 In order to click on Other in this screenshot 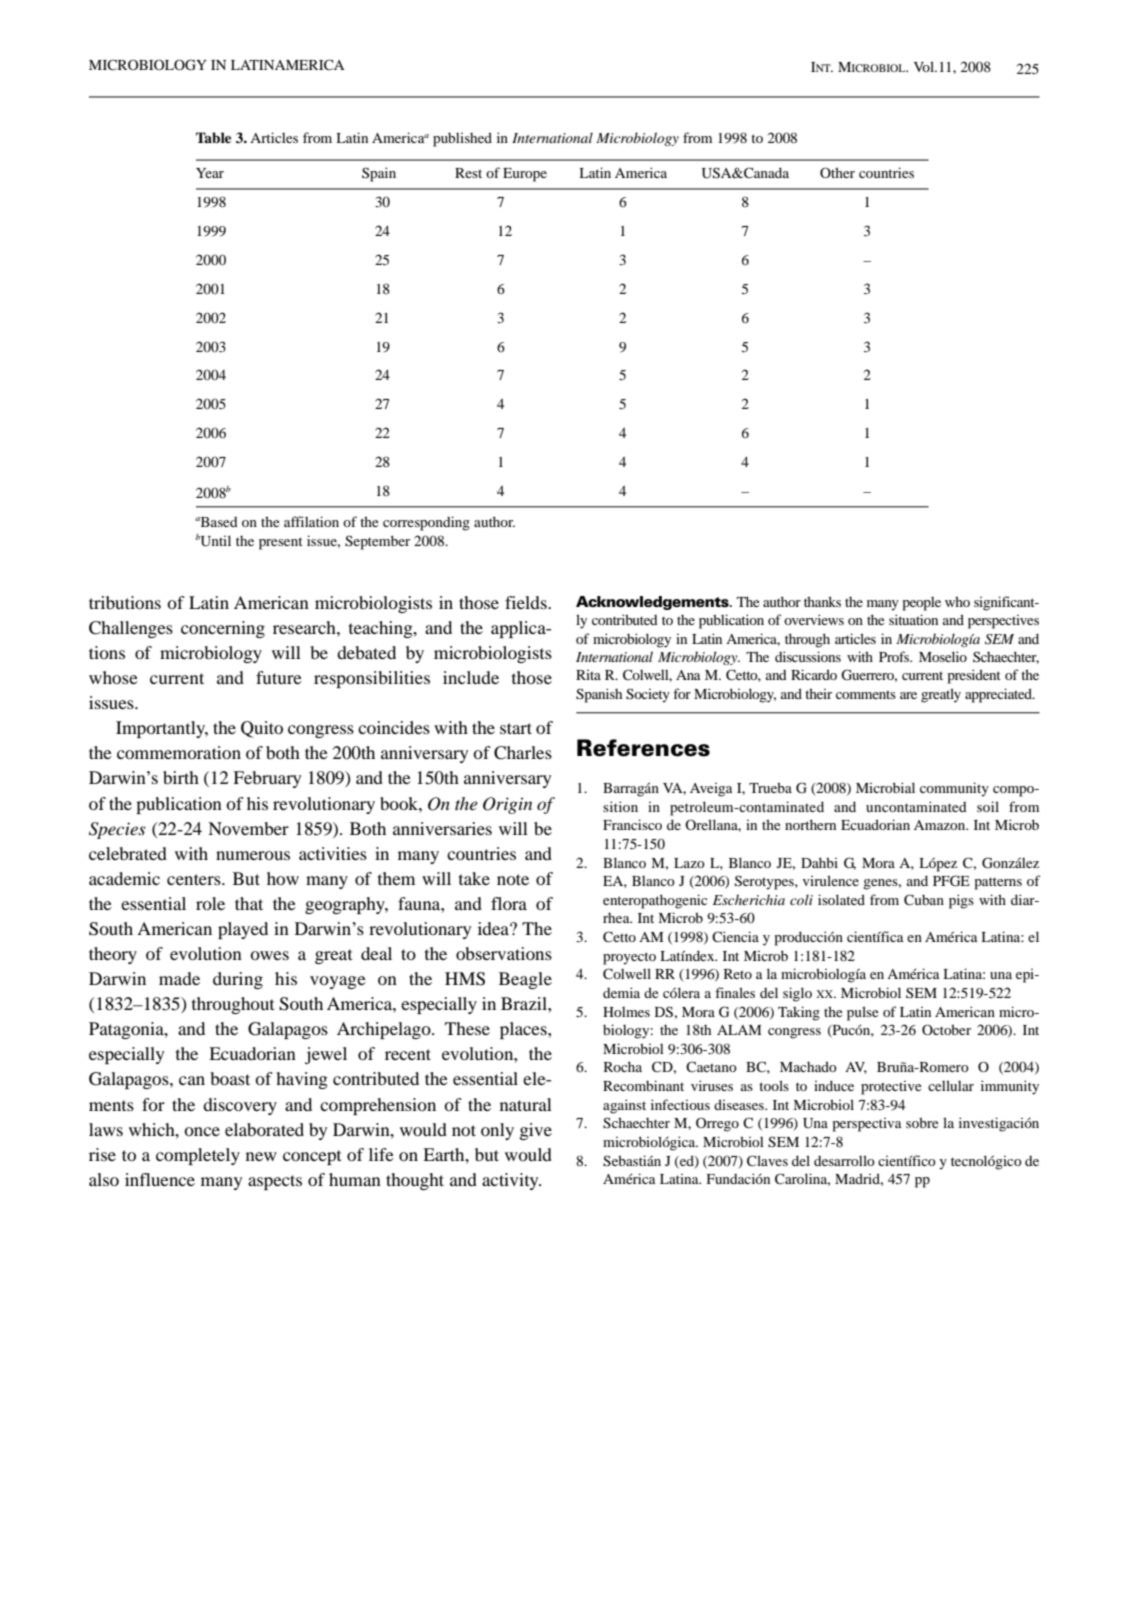, I will do `click(837, 172)`.
